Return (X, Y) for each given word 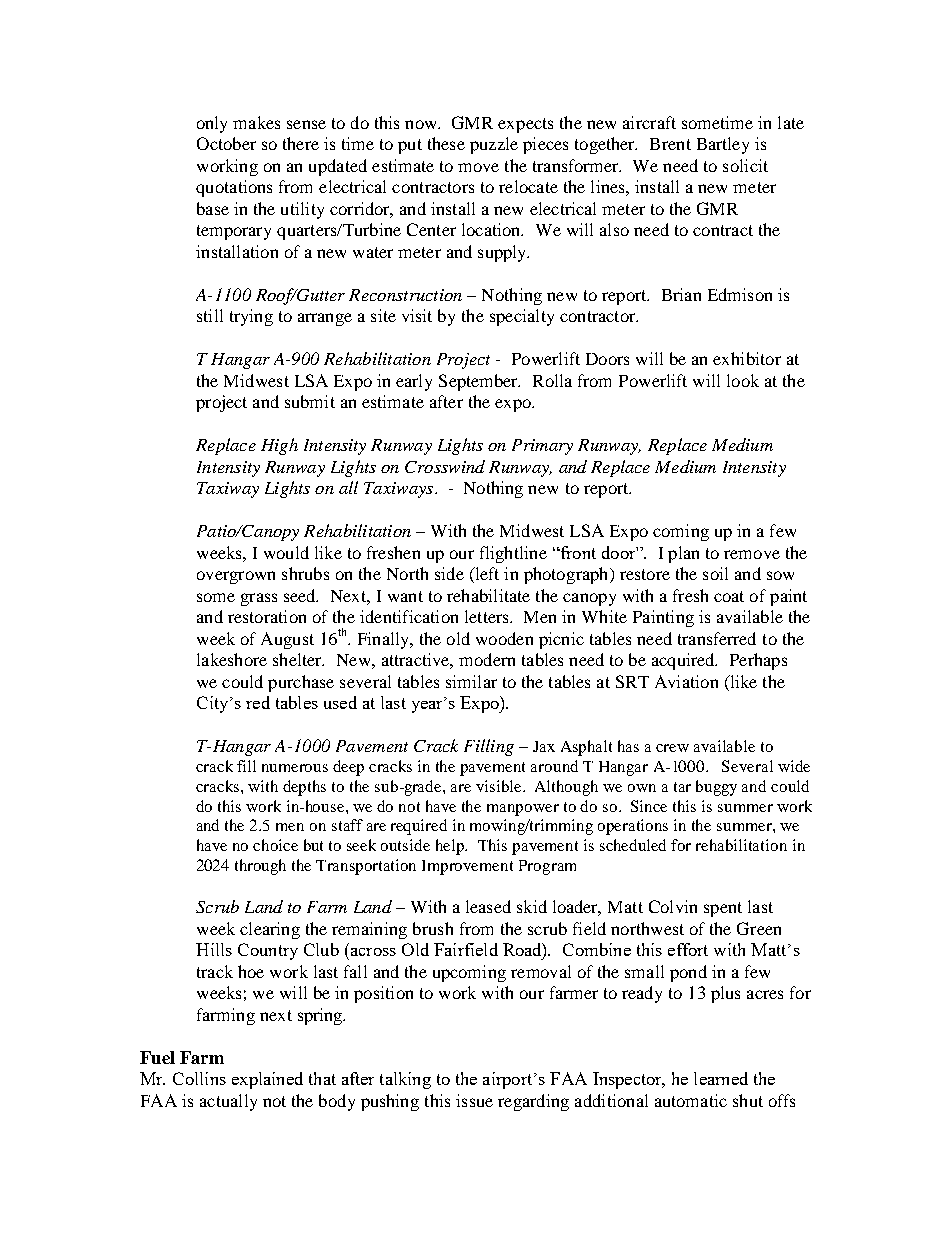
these (446, 143)
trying (251, 317)
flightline (513, 554)
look (743, 380)
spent (723, 909)
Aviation (686, 681)
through (260, 867)
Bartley (723, 145)
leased (488, 906)
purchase (301, 683)
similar (471, 681)
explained (267, 1080)
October (226, 143)
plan (683, 554)
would (286, 552)
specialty (522, 317)
